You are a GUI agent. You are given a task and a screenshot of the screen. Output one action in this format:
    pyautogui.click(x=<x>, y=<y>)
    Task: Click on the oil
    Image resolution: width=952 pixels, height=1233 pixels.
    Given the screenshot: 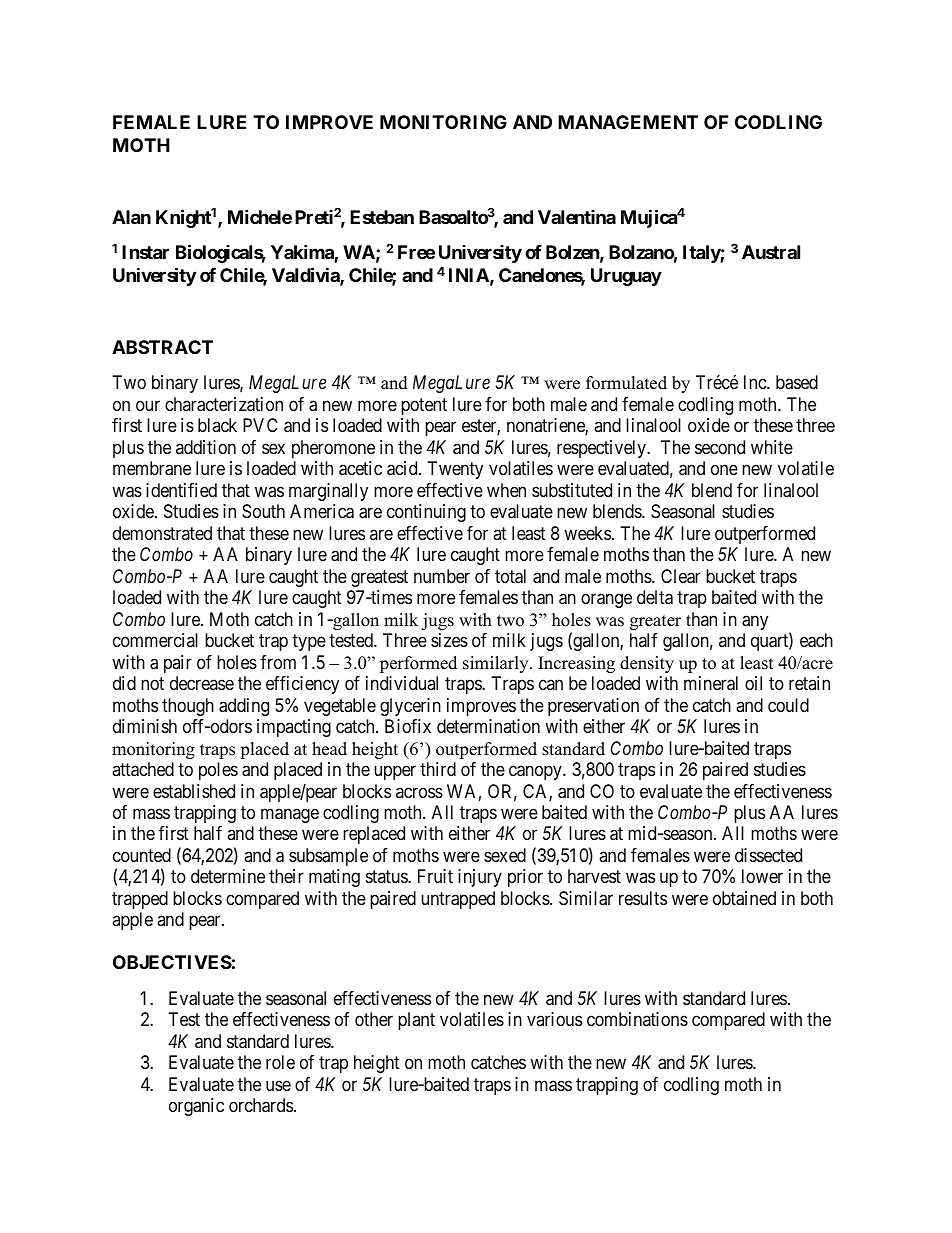 What is the action you would take?
    pyautogui.click(x=753, y=683)
